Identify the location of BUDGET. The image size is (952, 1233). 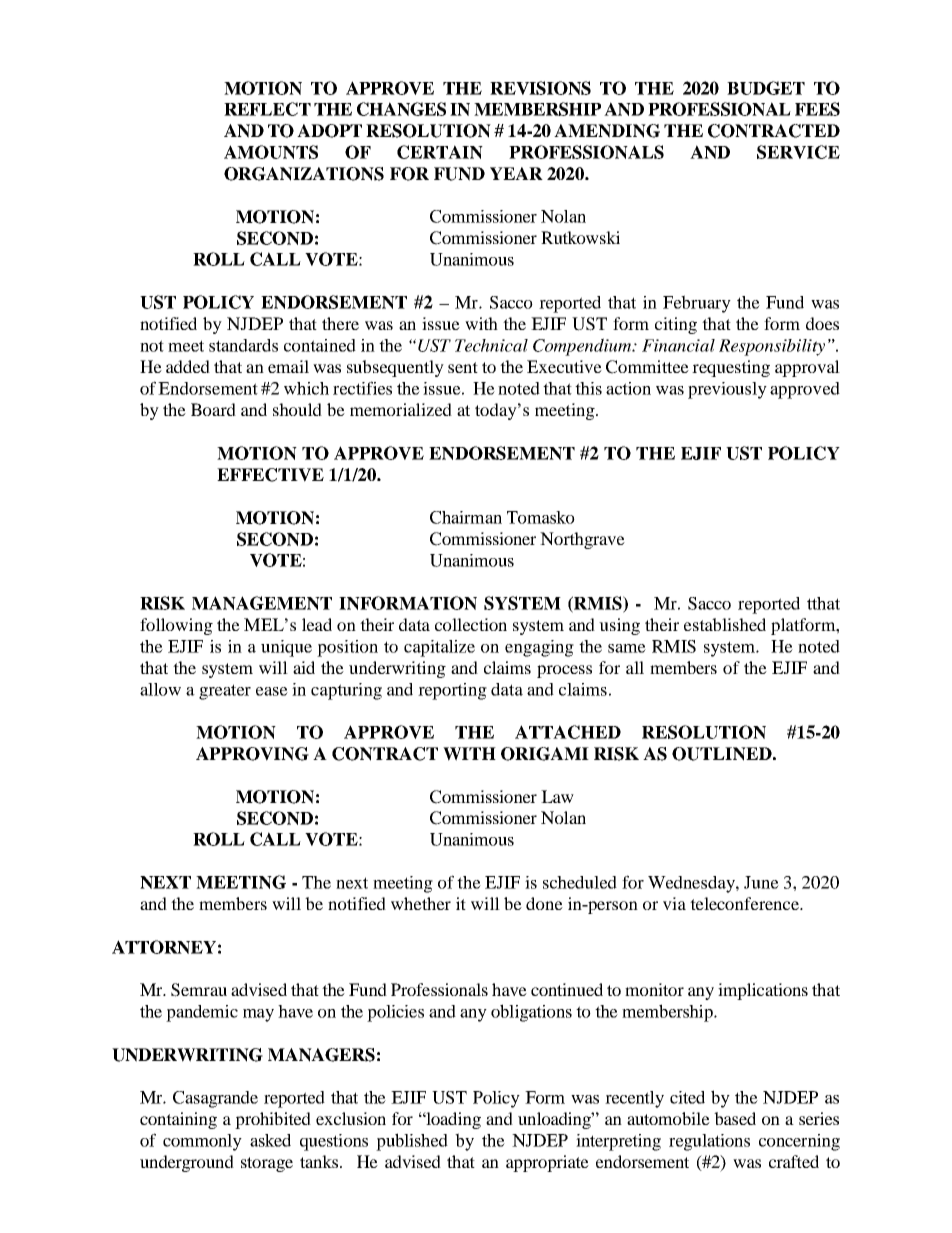
(766, 88).
